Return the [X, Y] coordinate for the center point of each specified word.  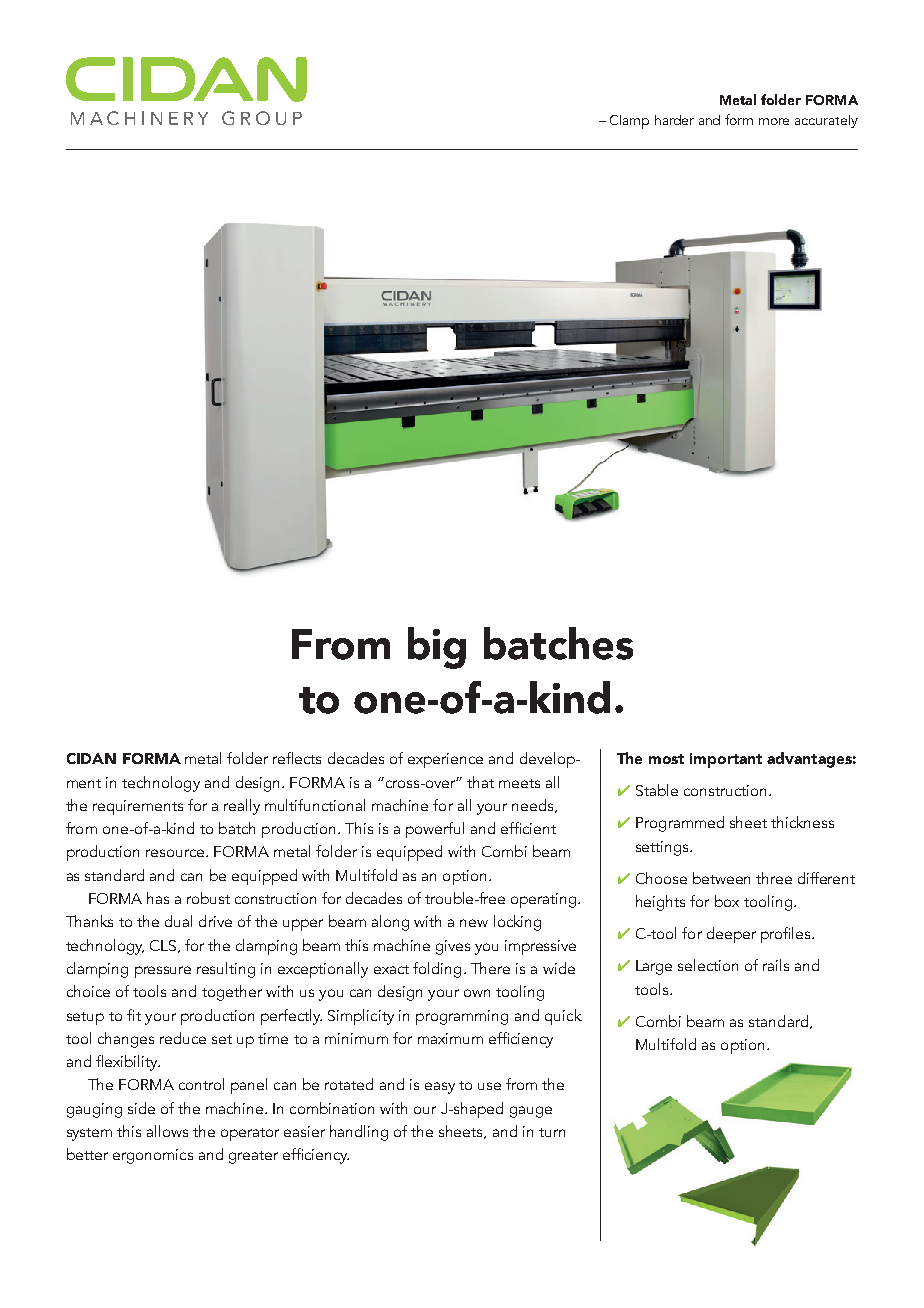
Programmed [680, 824]
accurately [826, 121]
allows [167, 1131]
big [437, 648]
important [726, 760]
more [774, 121]
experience [445, 760]
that [480, 782]
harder [674, 120]
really [242, 807]
